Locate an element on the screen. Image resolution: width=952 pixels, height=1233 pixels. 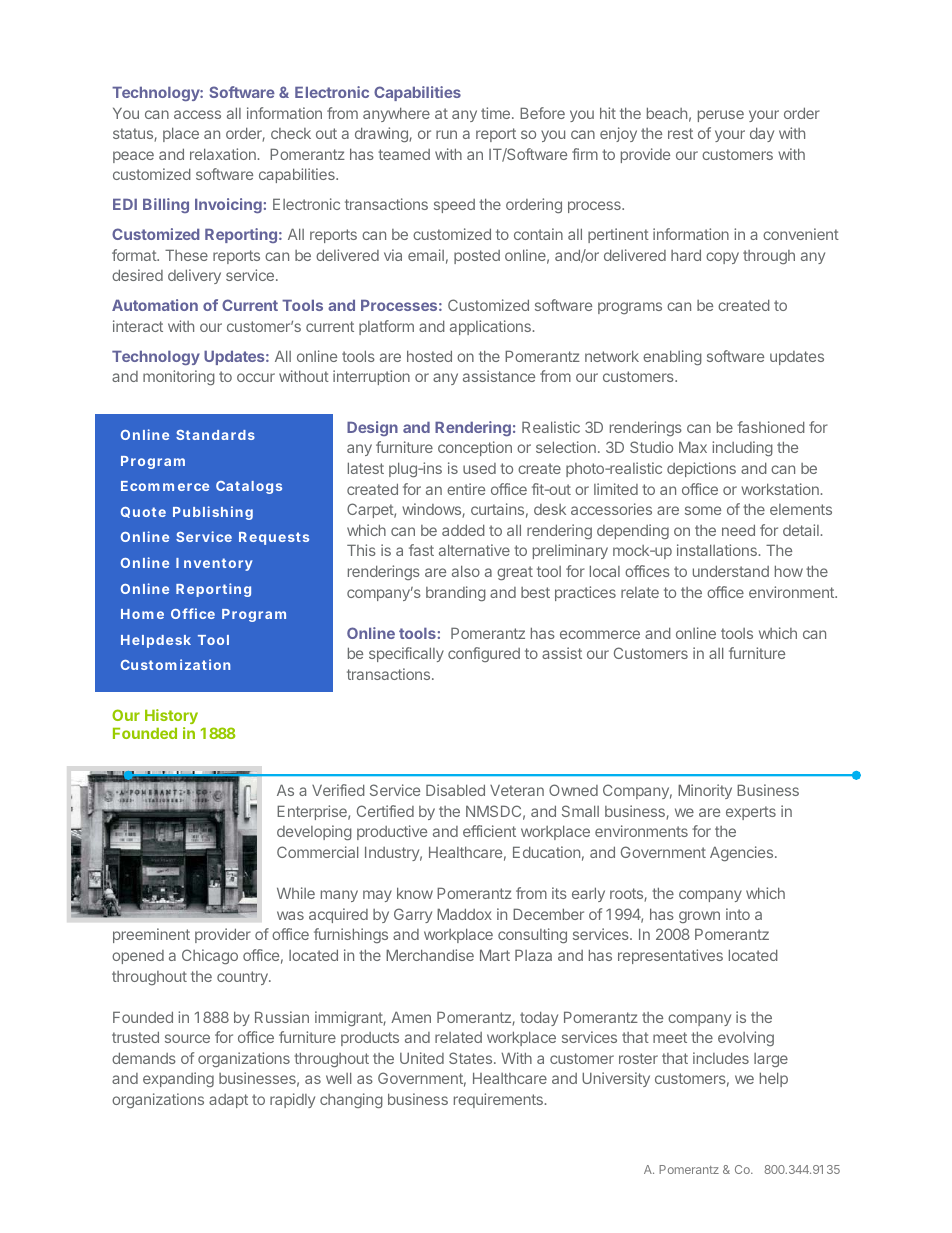
including is located at coordinates (742, 448).
